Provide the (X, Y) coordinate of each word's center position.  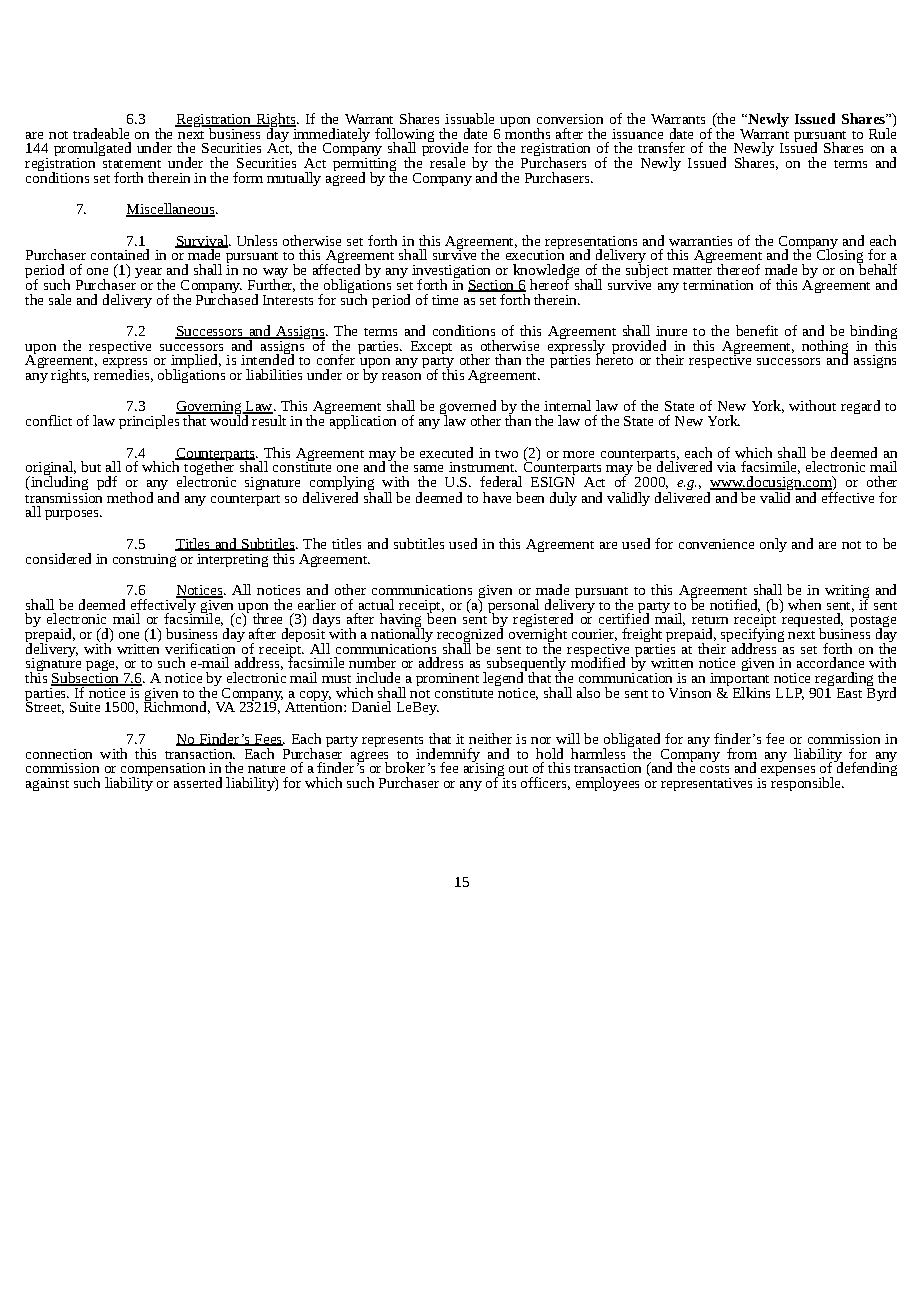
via (726, 467)
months (527, 132)
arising (484, 769)
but (91, 466)
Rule (882, 132)
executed (446, 452)
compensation (162, 771)
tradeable (101, 133)
